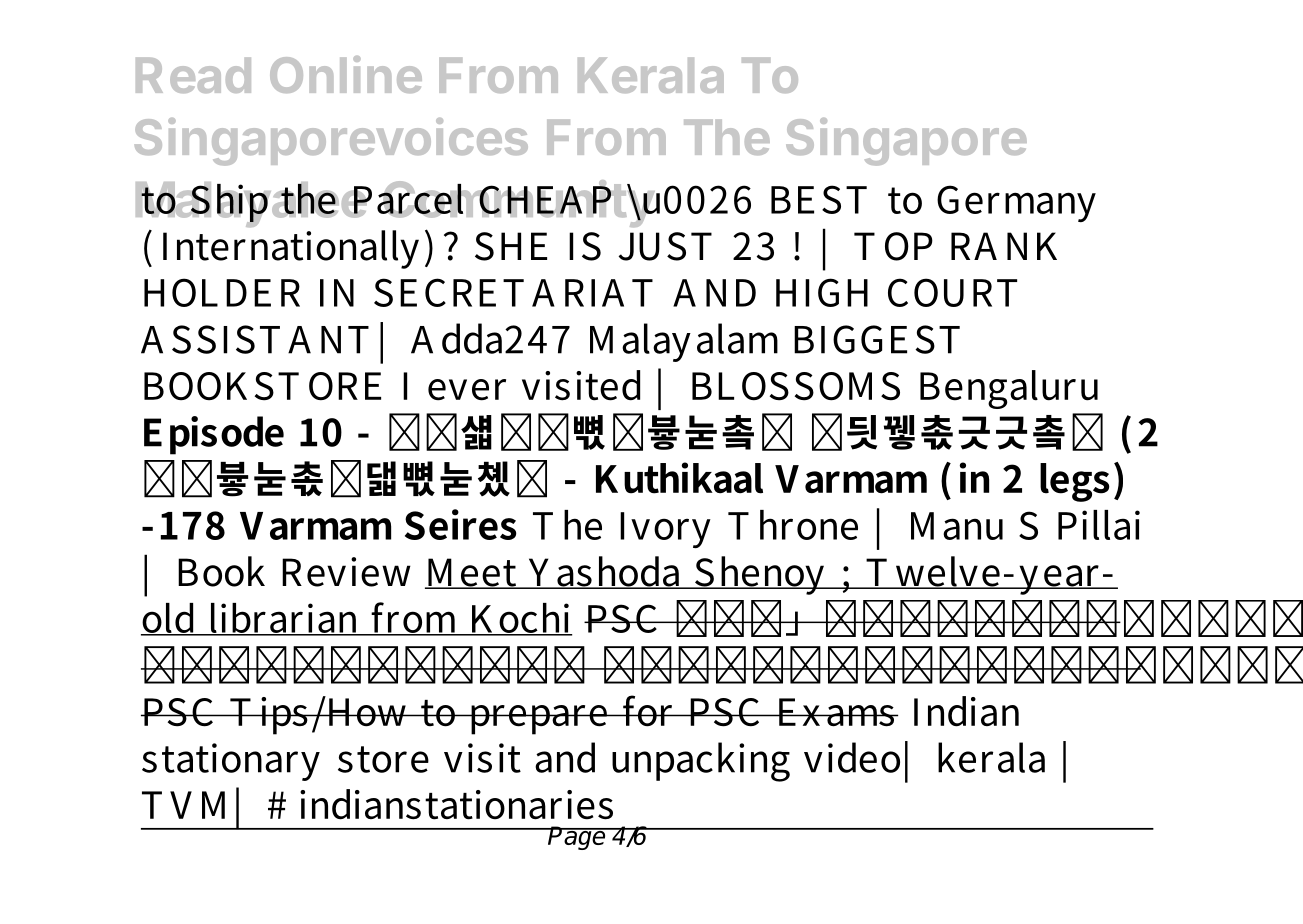  Describe the element at coordinates (684, 342) in the page. I see `Malayalam` at that location.
